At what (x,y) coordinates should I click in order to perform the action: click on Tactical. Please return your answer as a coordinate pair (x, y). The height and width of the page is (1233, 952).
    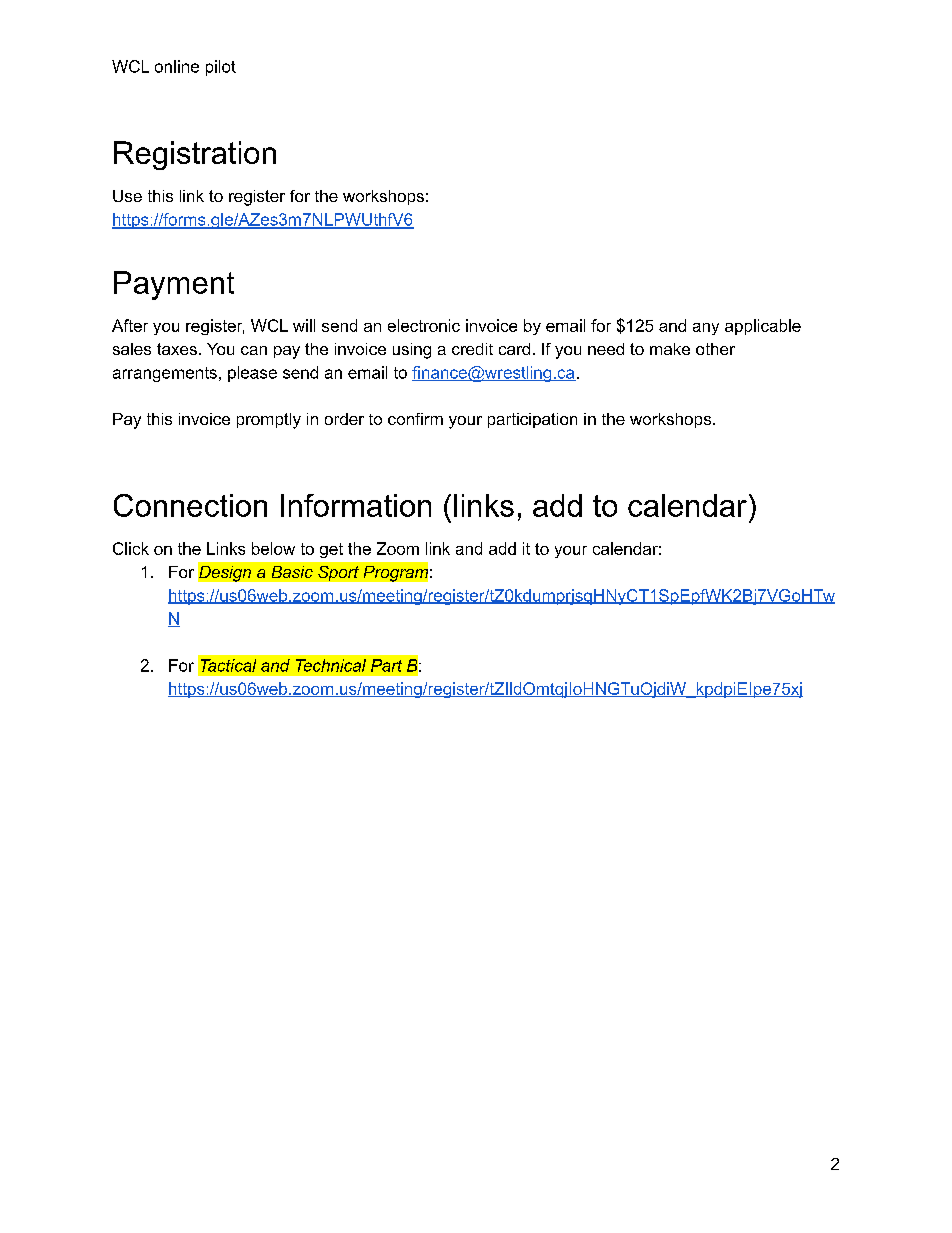
    Looking at the image, I should click on (228, 665).
